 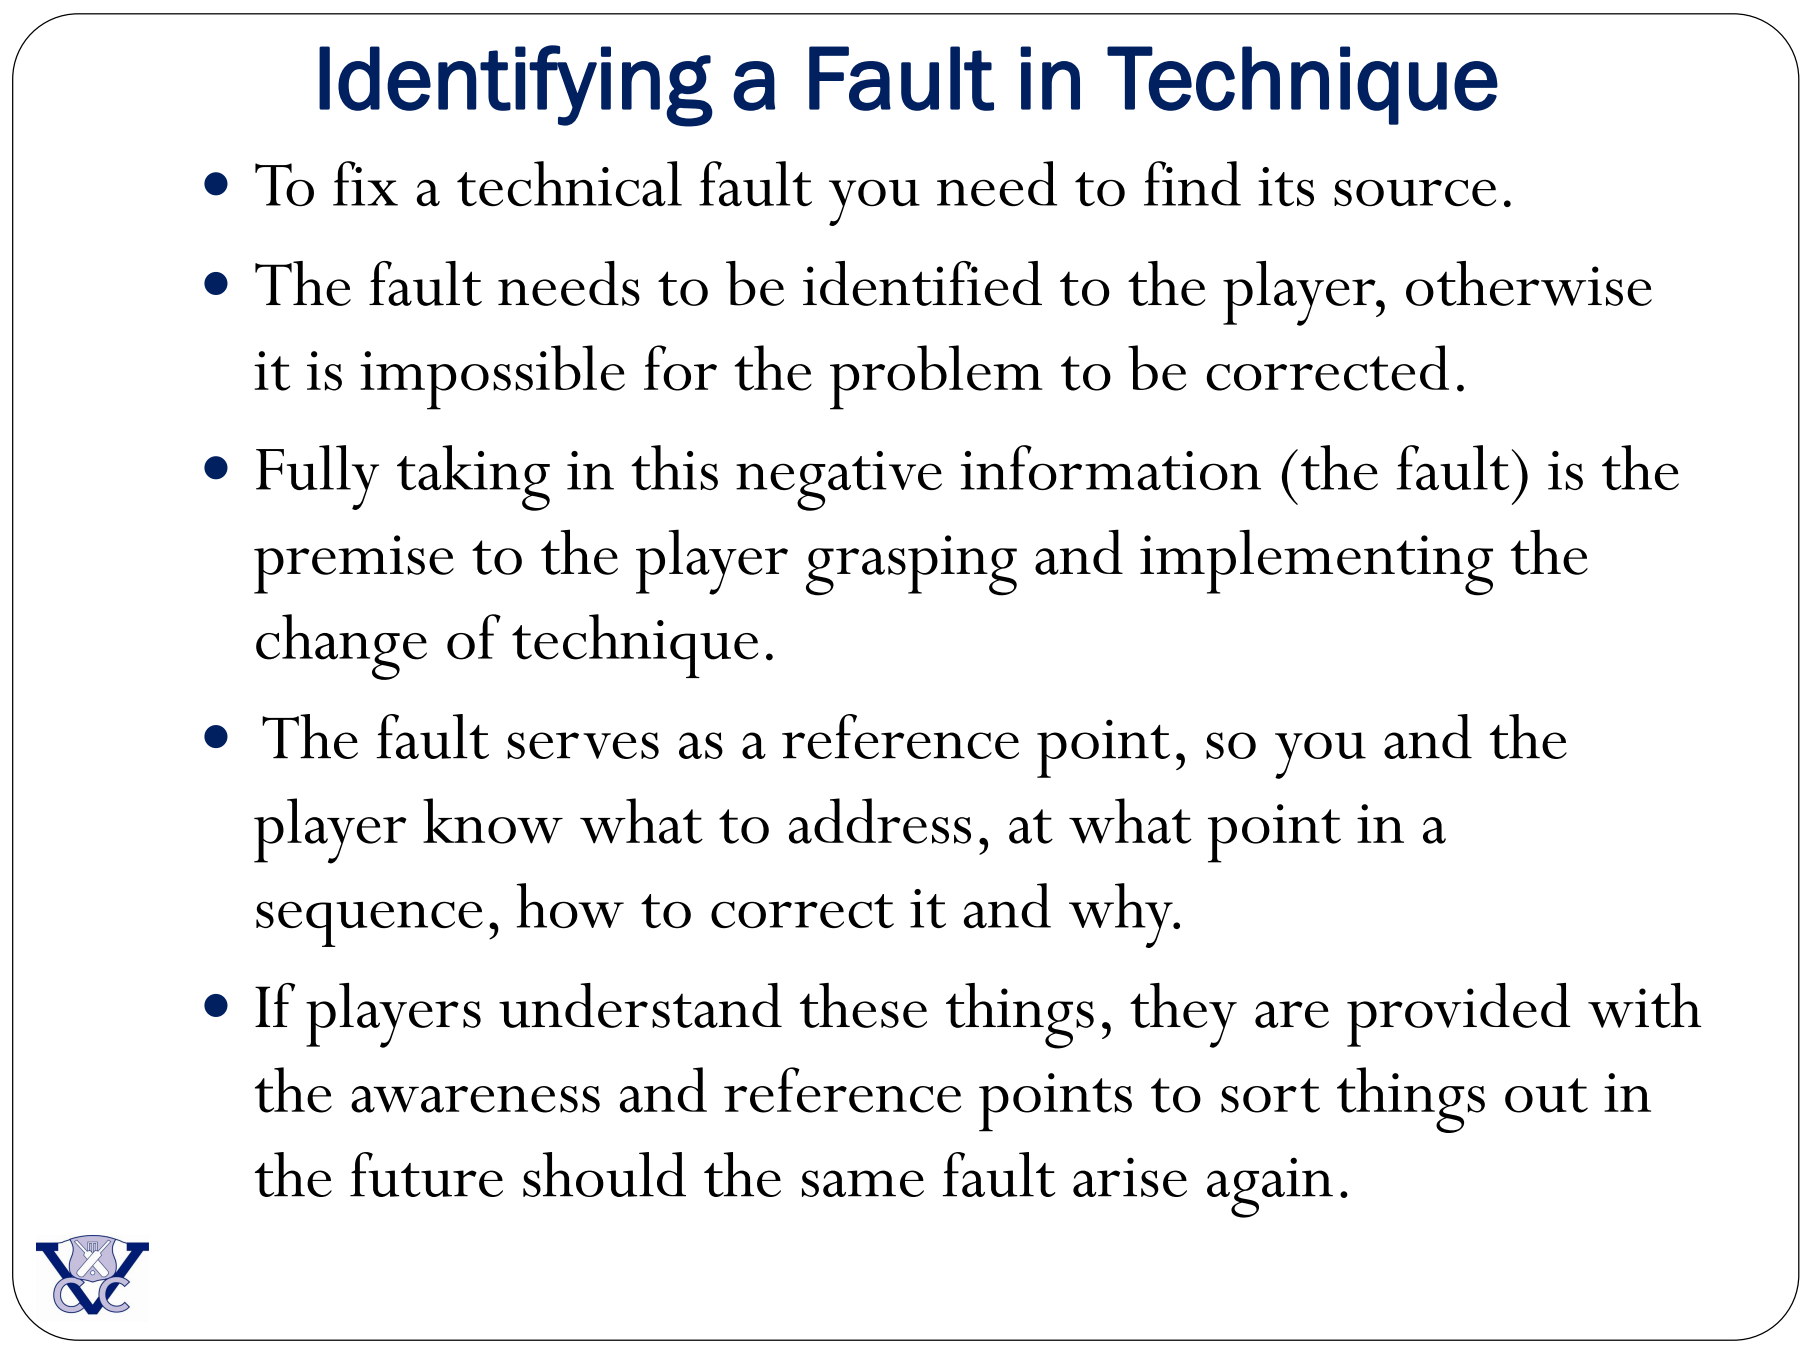 What do you see at coordinates (426, 1174) in the screenshot?
I see `future` at bounding box center [426, 1174].
